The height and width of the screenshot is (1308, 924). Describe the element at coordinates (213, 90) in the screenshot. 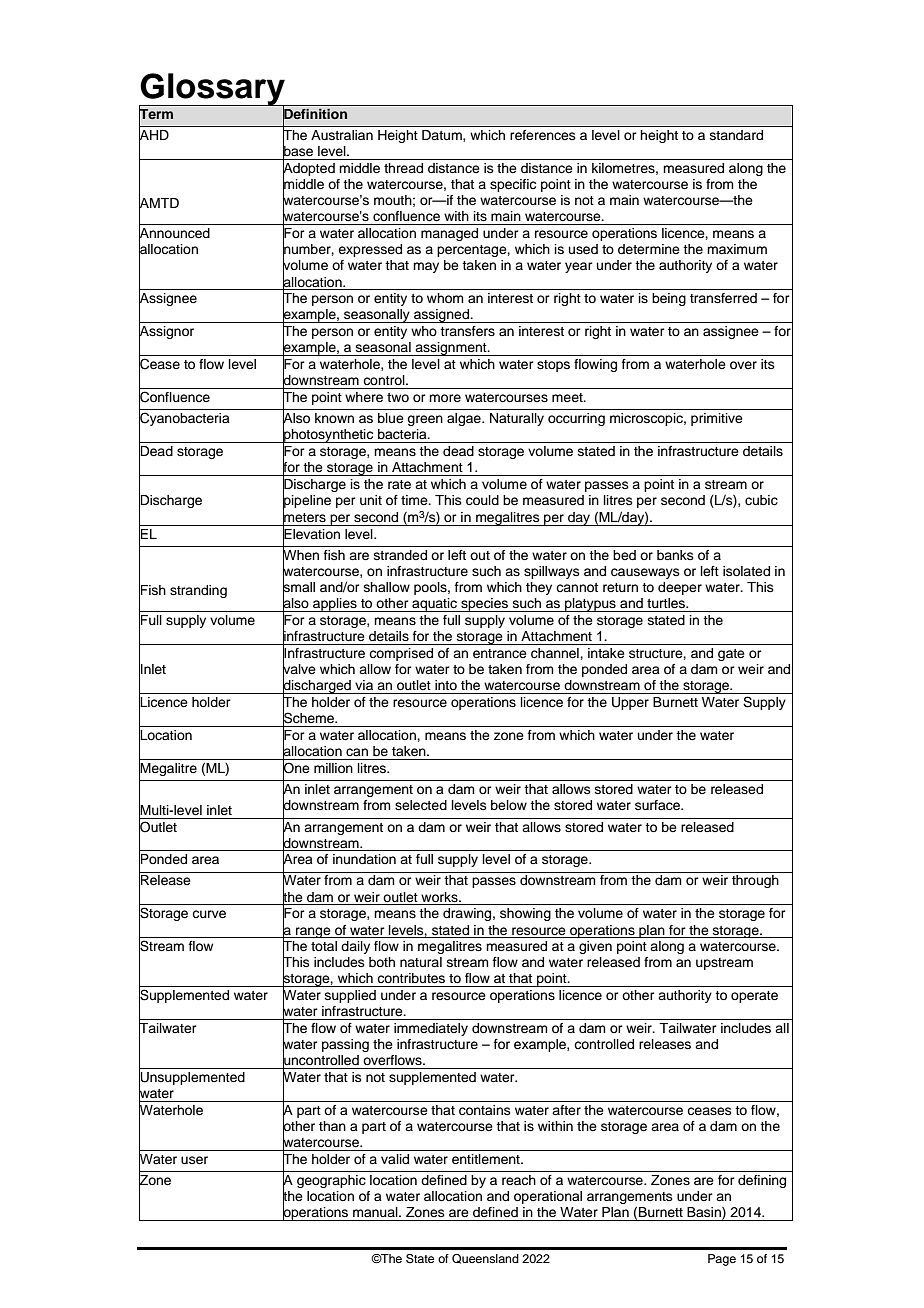

I see `Glossary` at that location.
